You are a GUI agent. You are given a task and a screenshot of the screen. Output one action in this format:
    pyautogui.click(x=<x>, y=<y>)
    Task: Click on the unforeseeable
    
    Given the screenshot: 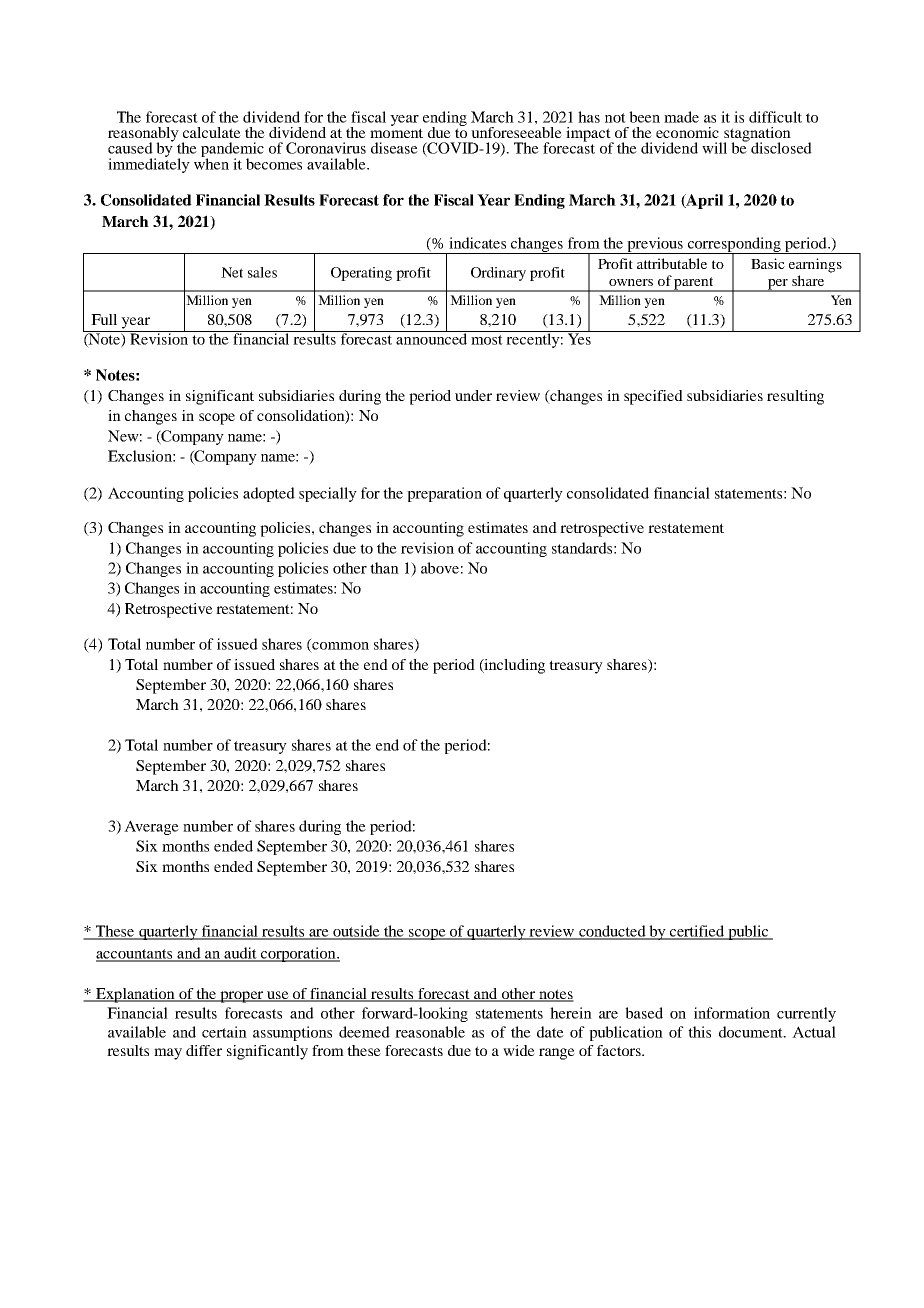 What is the action you would take?
    pyautogui.click(x=516, y=131)
